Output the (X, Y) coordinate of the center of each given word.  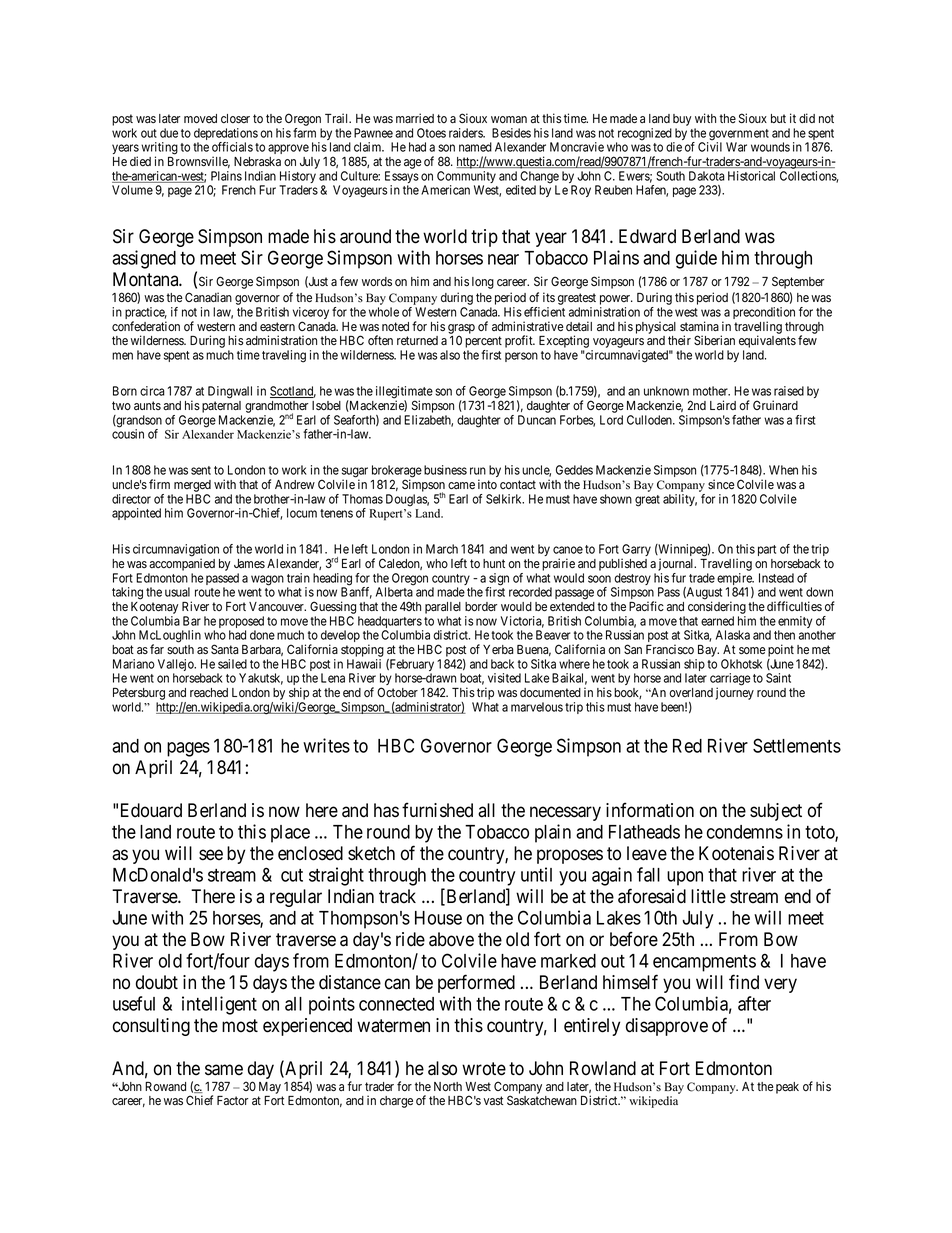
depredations (226, 135)
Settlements (797, 745)
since (721, 484)
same (224, 1070)
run (478, 471)
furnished (437, 810)
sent (201, 470)
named (475, 147)
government (738, 136)
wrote (484, 1069)
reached (209, 692)
